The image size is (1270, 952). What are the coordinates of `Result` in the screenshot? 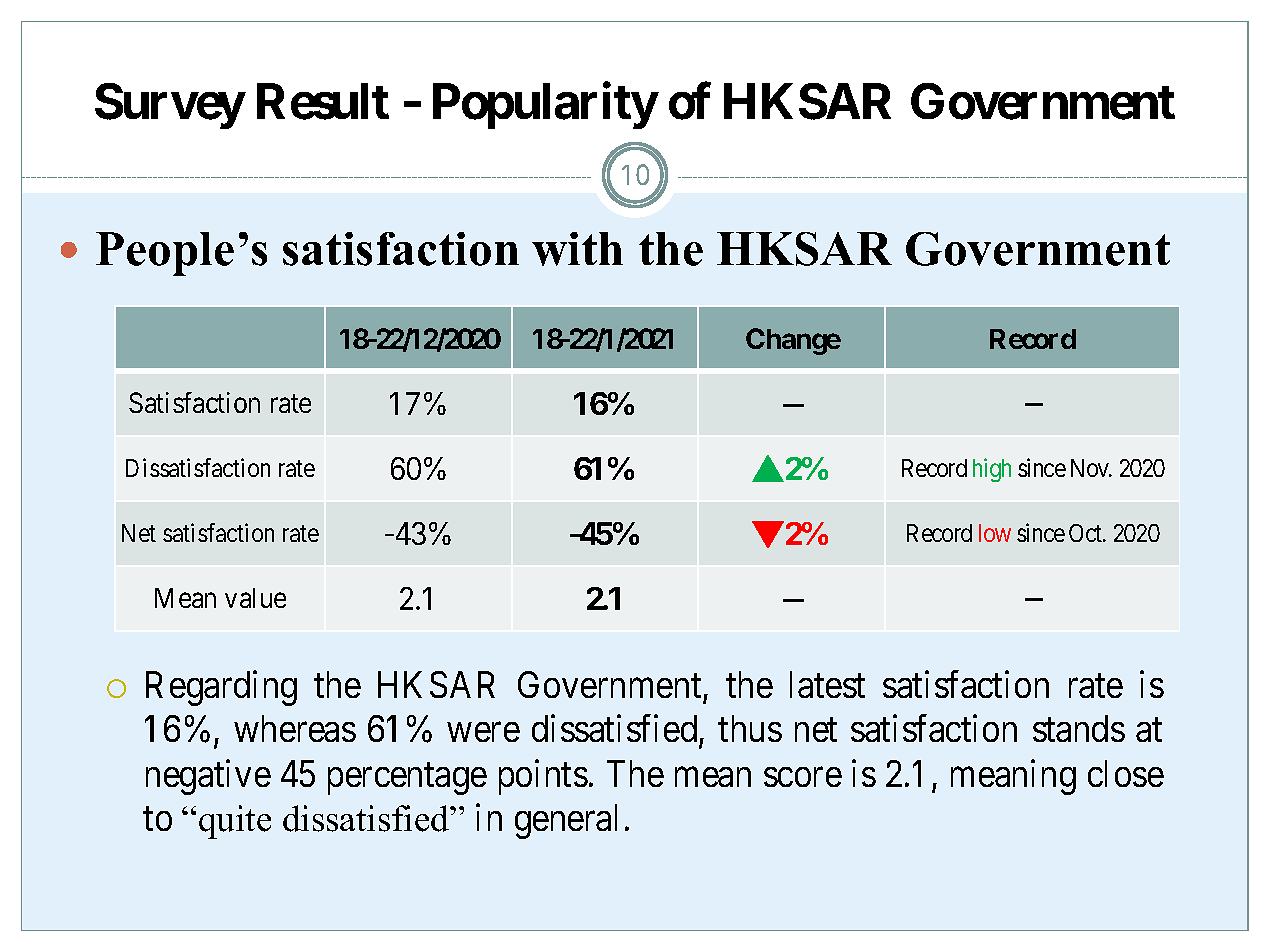 It's located at (323, 101).
